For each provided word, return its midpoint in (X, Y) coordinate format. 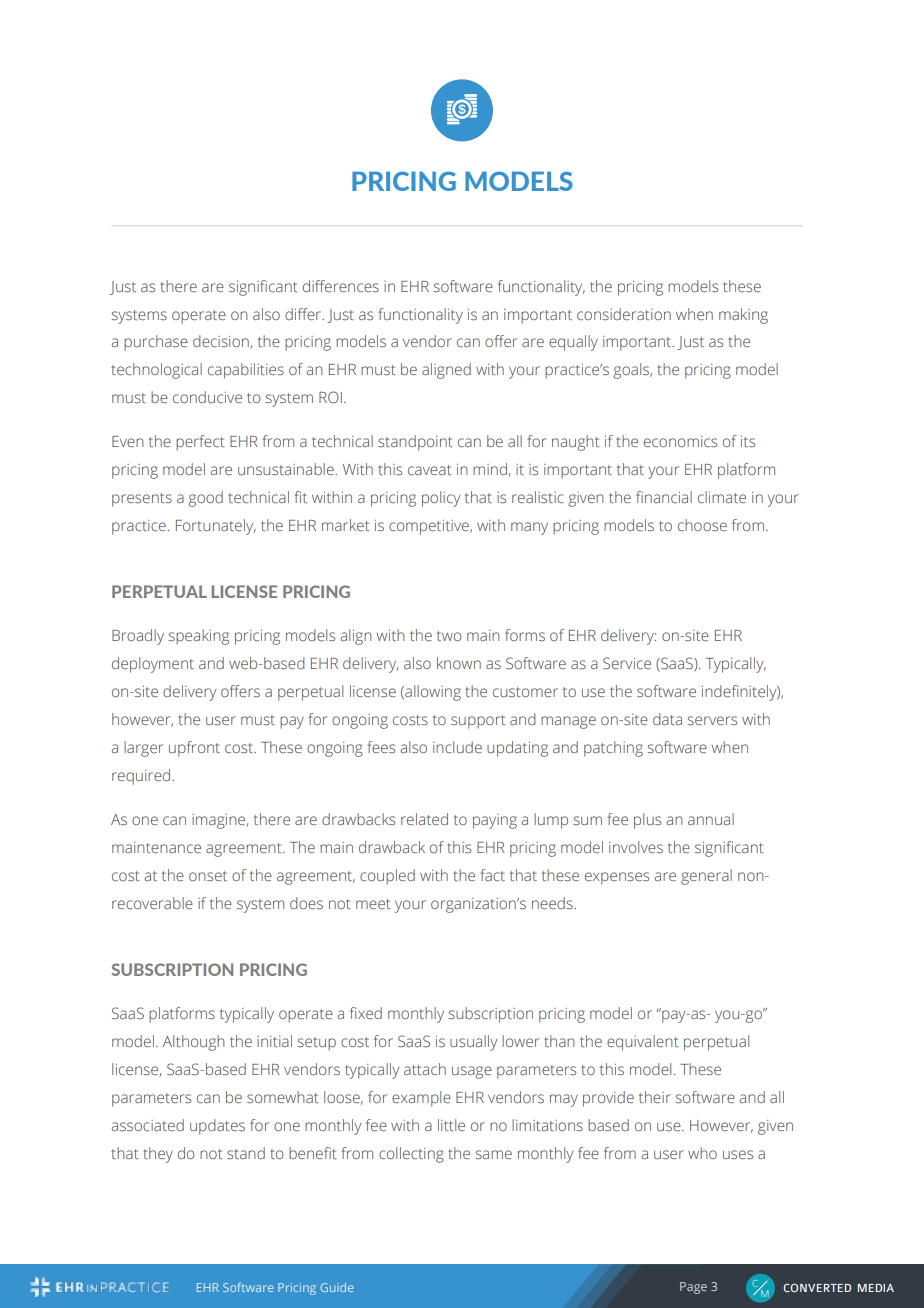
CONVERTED (817, 1287)
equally (573, 343)
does (306, 903)
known (459, 663)
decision (222, 342)
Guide (337, 1287)
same (493, 1154)
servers (712, 720)
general (706, 877)
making (743, 316)
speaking (198, 637)
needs (553, 903)
